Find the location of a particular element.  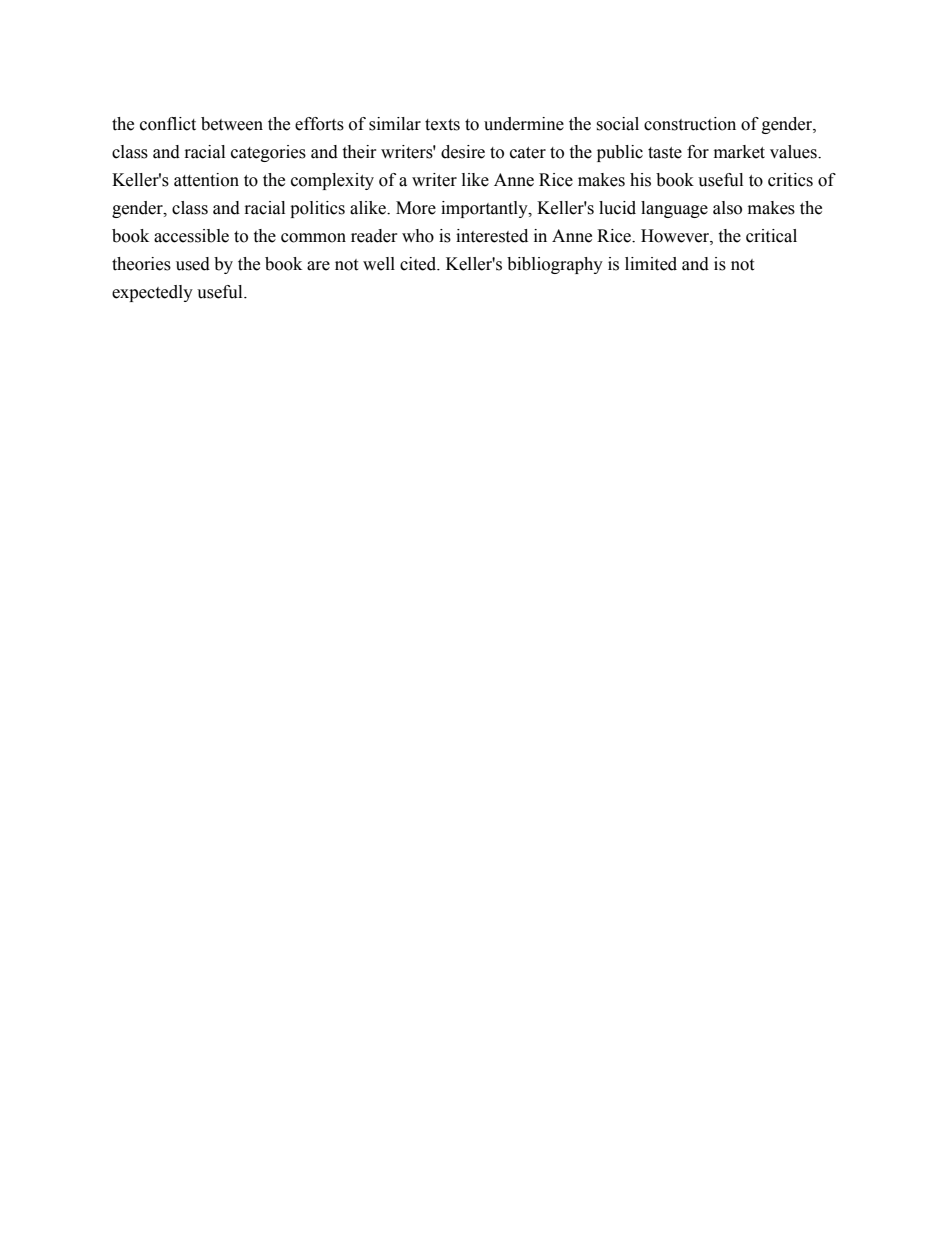

politics is located at coordinates (317, 209).
